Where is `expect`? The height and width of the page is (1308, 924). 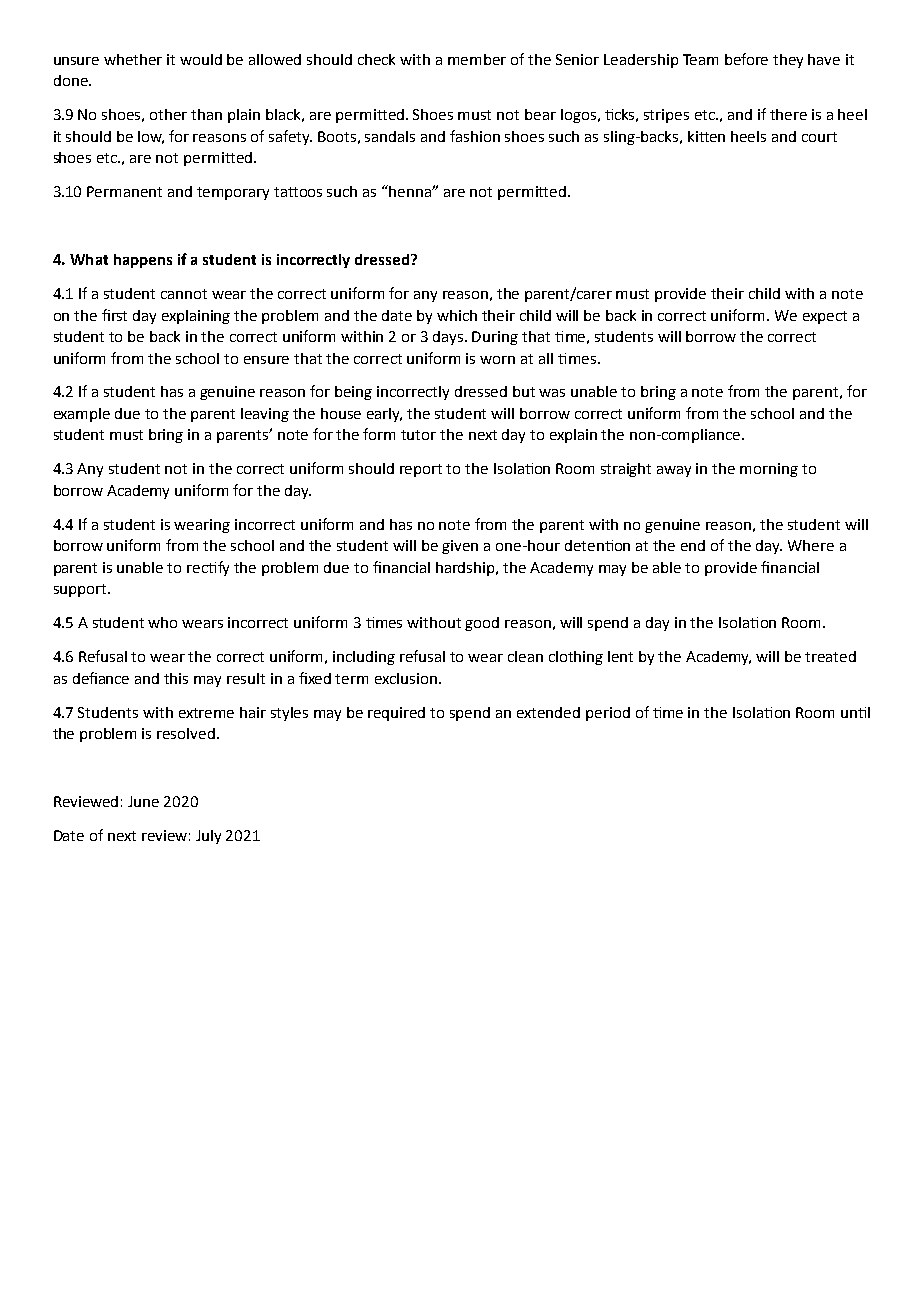 expect is located at coordinates (825, 317).
